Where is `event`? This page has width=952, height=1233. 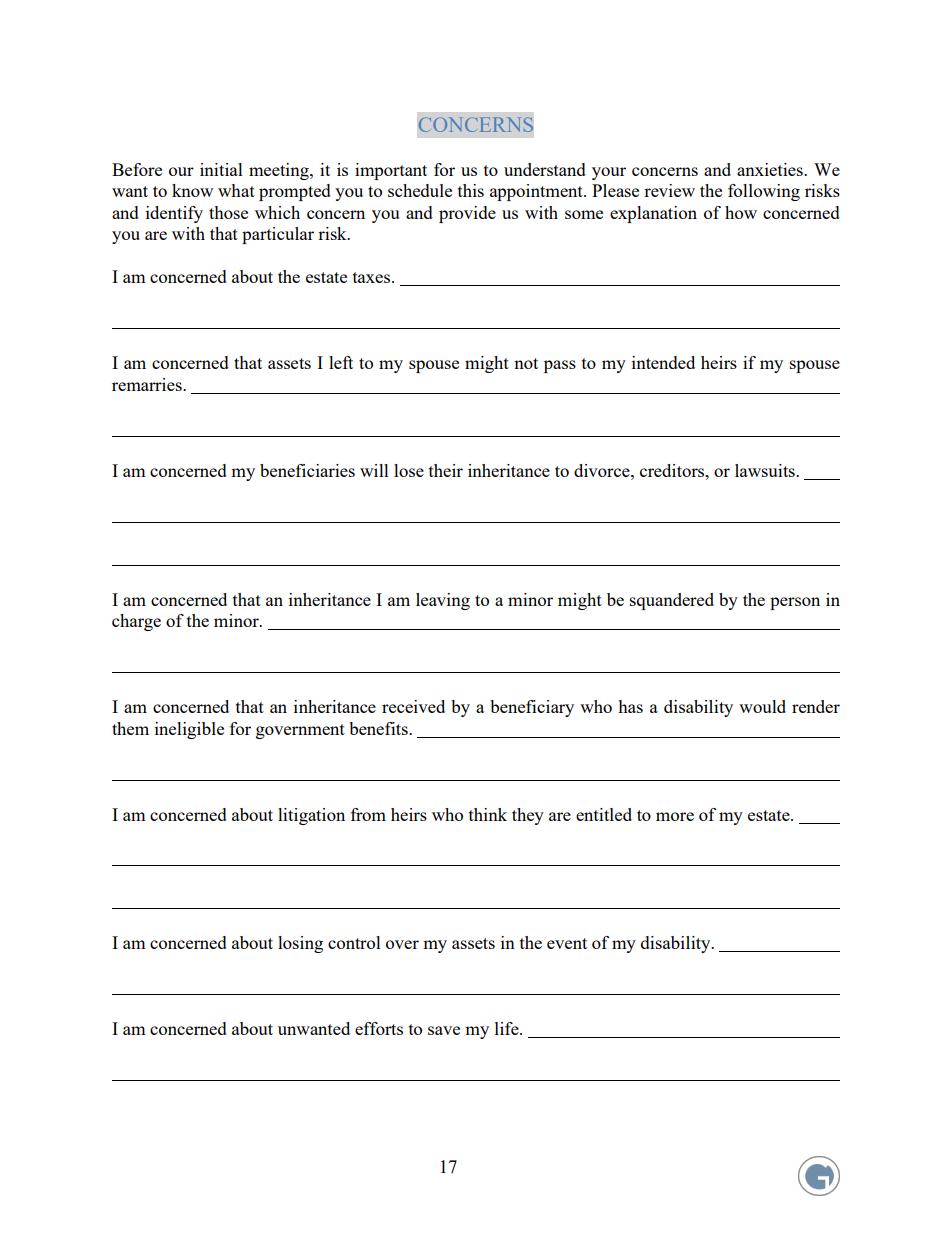 event is located at coordinates (567, 943).
